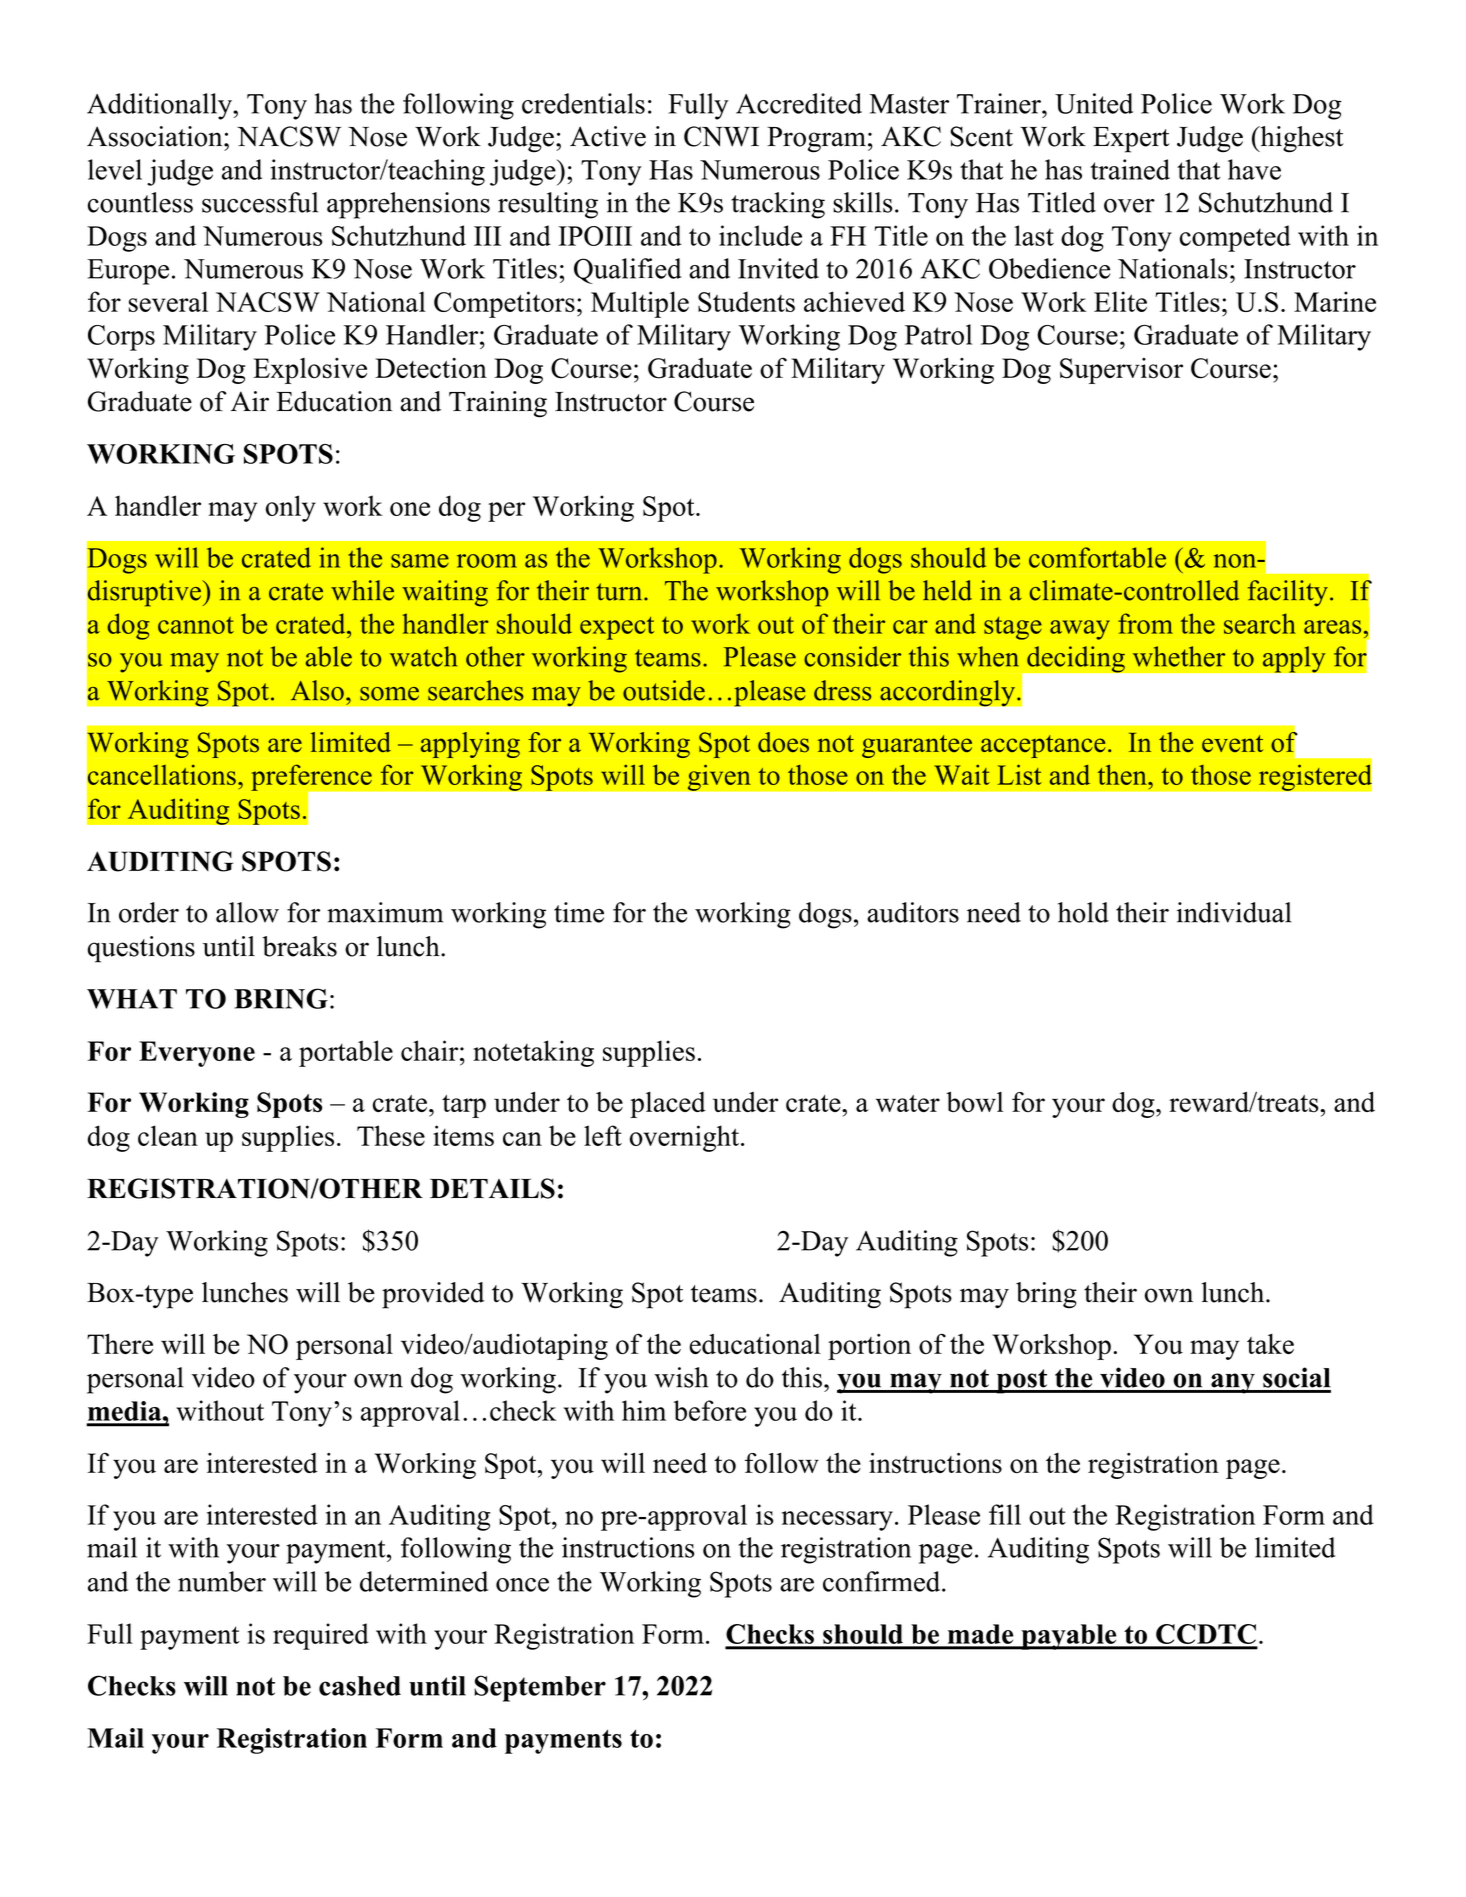 The width and height of the screenshot is (1466, 1897). What do you see at coordinates (196, 625) in the screenshot?
I see `cannot` at bounding box center [196, 625].
